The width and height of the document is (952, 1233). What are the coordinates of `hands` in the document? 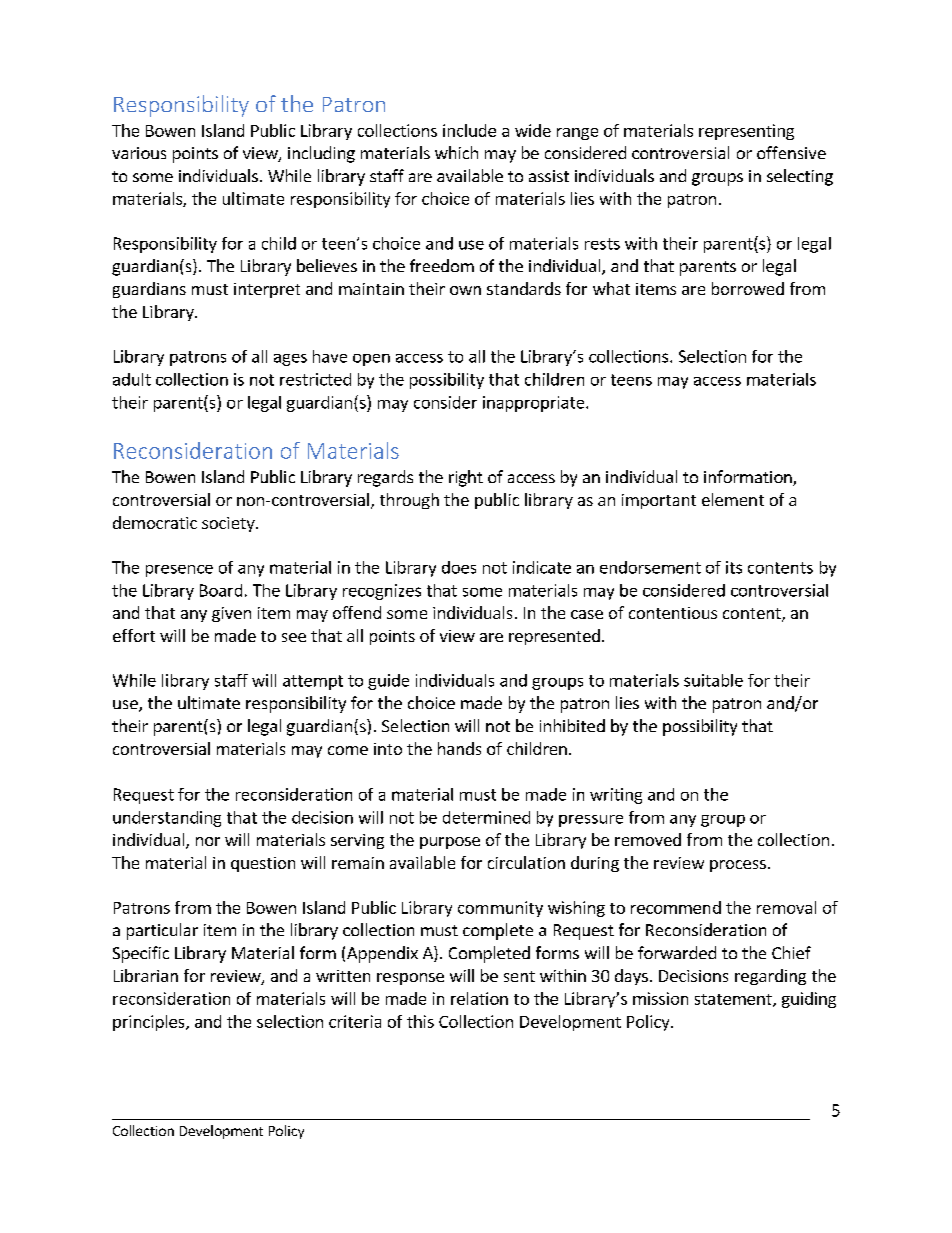 It's located at (459, 748).
